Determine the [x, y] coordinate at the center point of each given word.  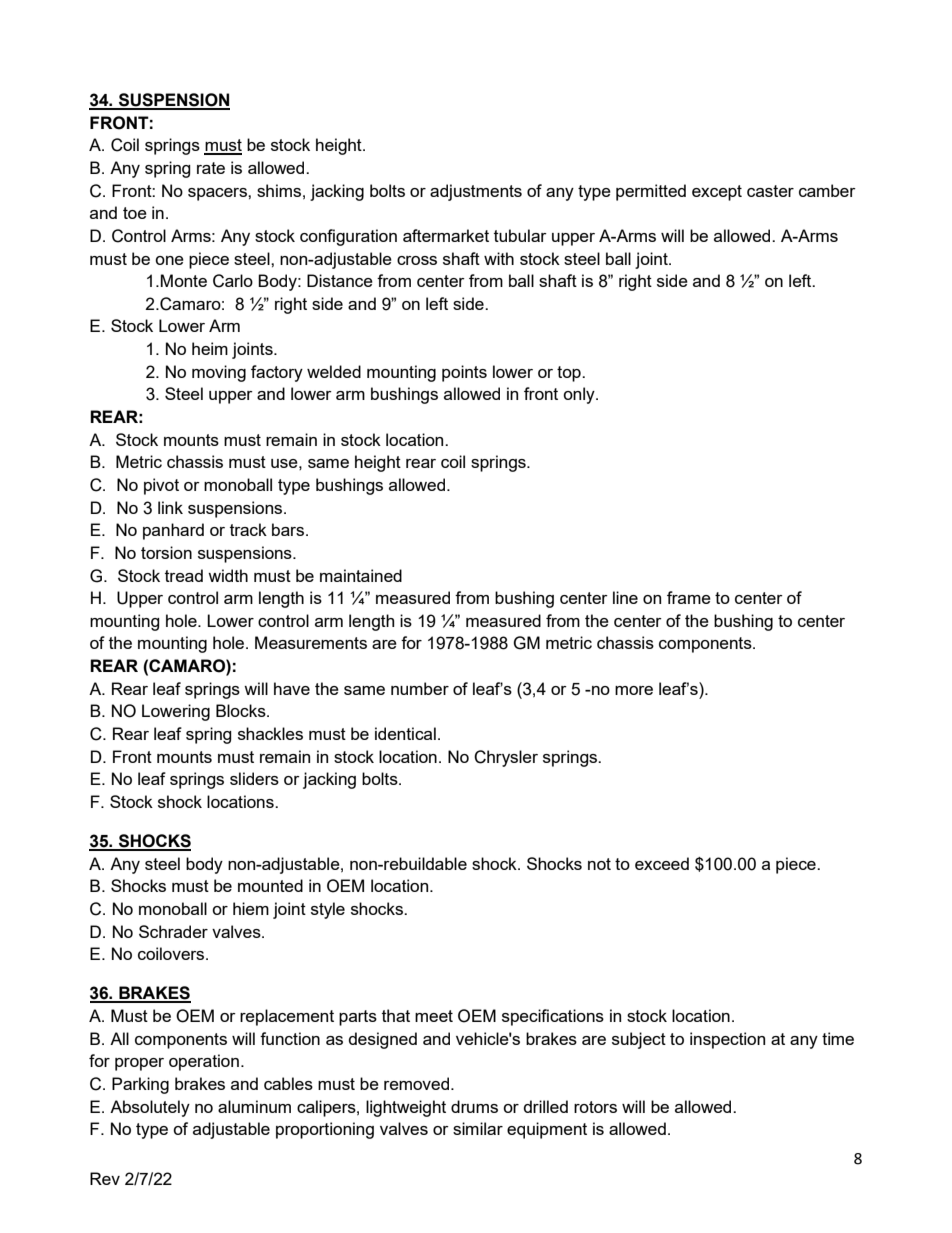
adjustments [476, 192]
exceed [662, 863]
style [328, 910]
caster [770, 191]
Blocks [242, 710]
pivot [161, 486]
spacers [218, 194]
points [464, 373]
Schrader [173, 931]
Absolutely [150, 1108]
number [420, 688]
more [634, 690]
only [580, 395]
